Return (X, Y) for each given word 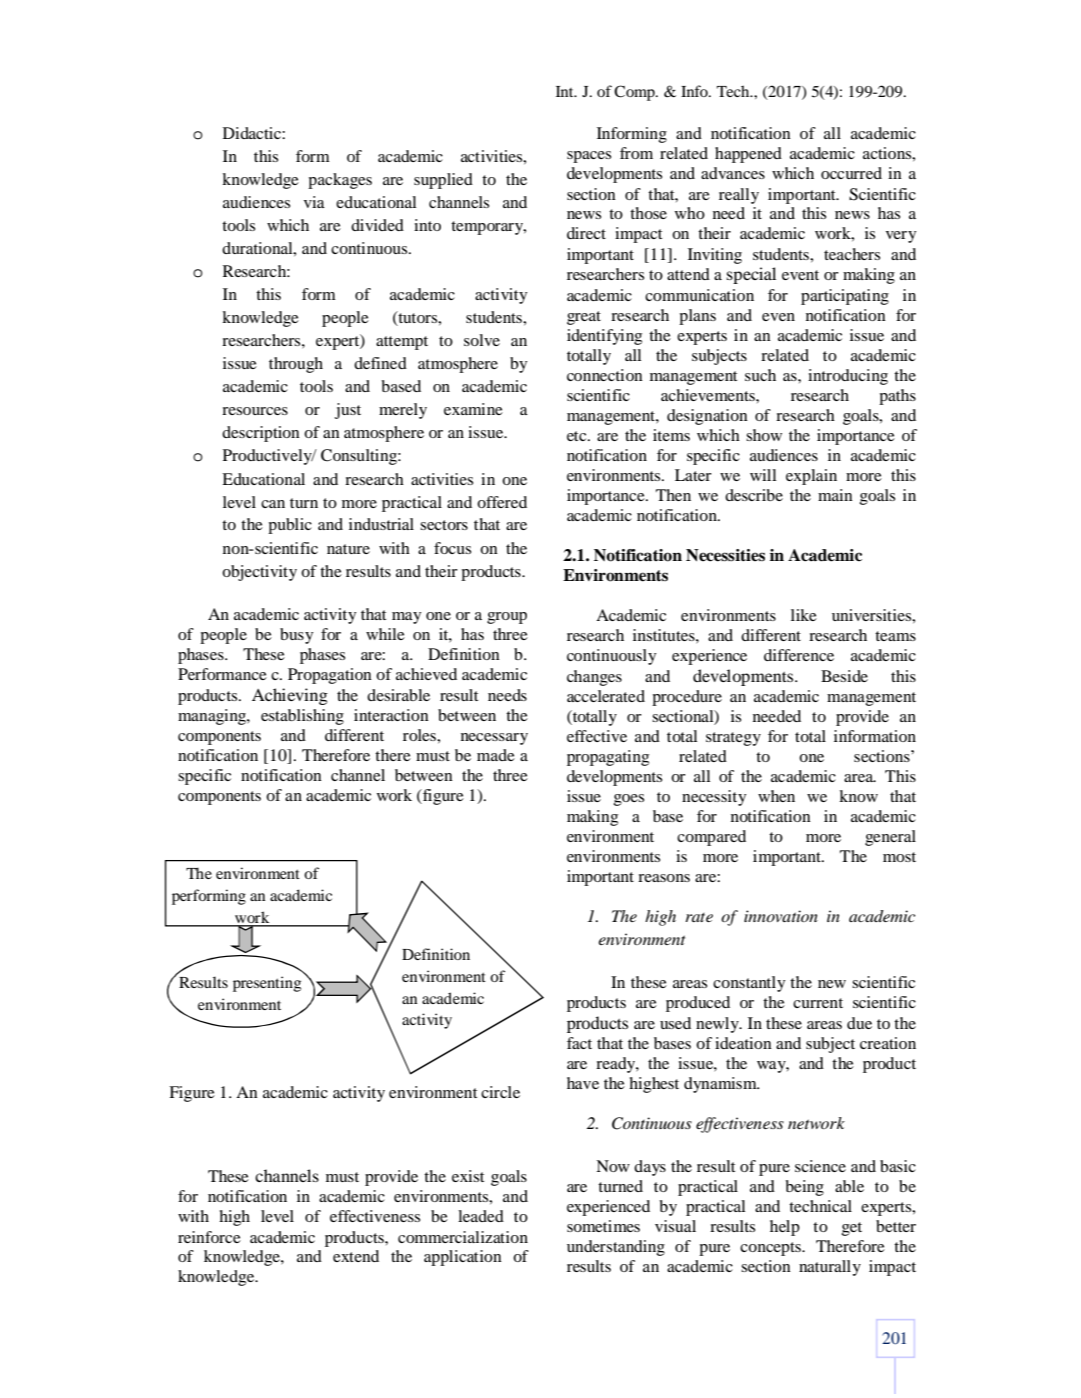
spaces (589, 157)
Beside (844, 676)
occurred (851, 173)
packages (340, 181)
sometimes (603, 1226)
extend (356, 1256)
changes (594, 678)
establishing (302, 717)
